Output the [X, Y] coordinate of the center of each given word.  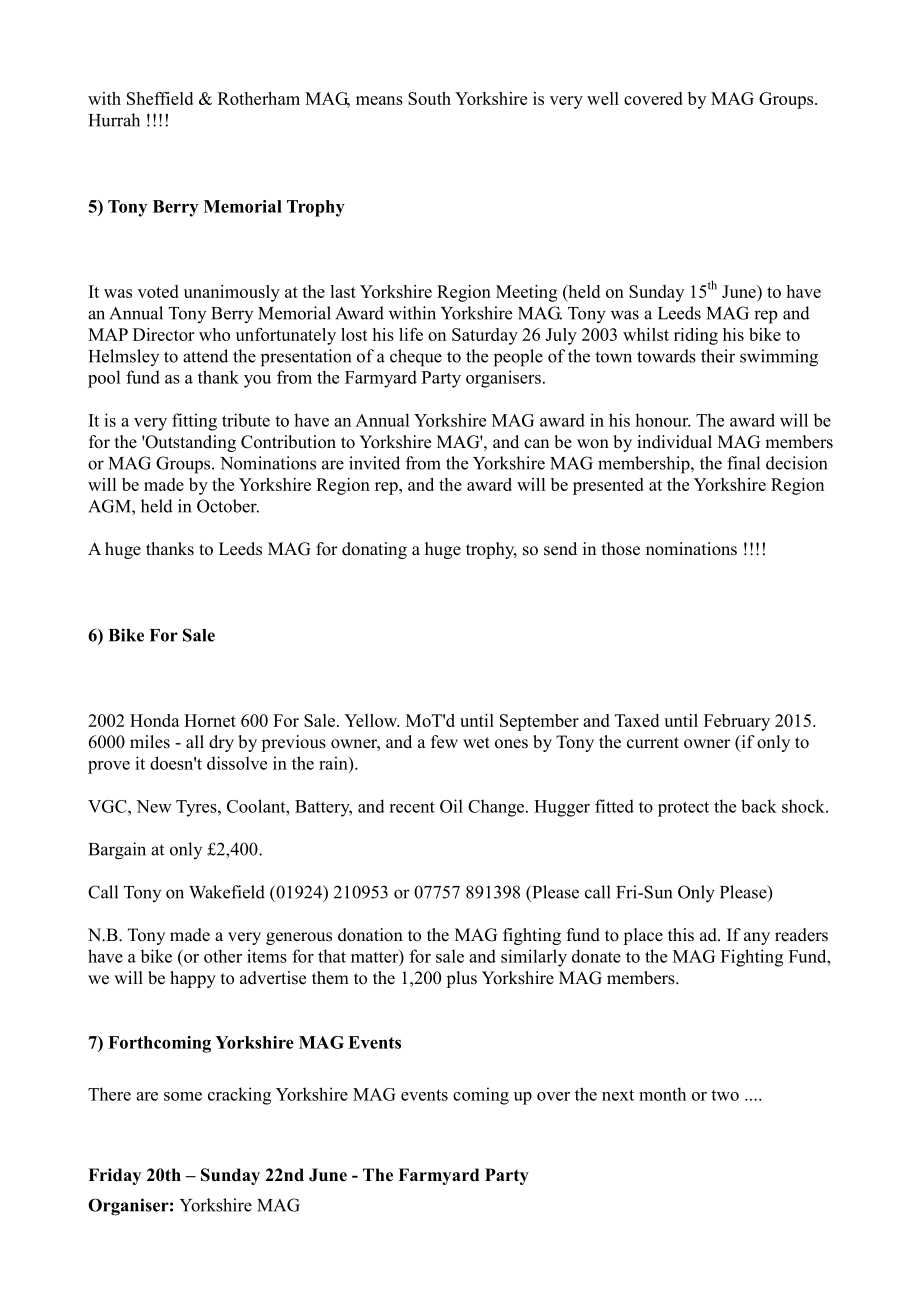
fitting [194, 422]
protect [683, 809]
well [603, 98]
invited [374, 463]
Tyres [197, 808]
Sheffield [160, 98]
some [183, 1096]
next [618, 1095]
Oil [451, 806]
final [743, 463]
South [429, 98]
